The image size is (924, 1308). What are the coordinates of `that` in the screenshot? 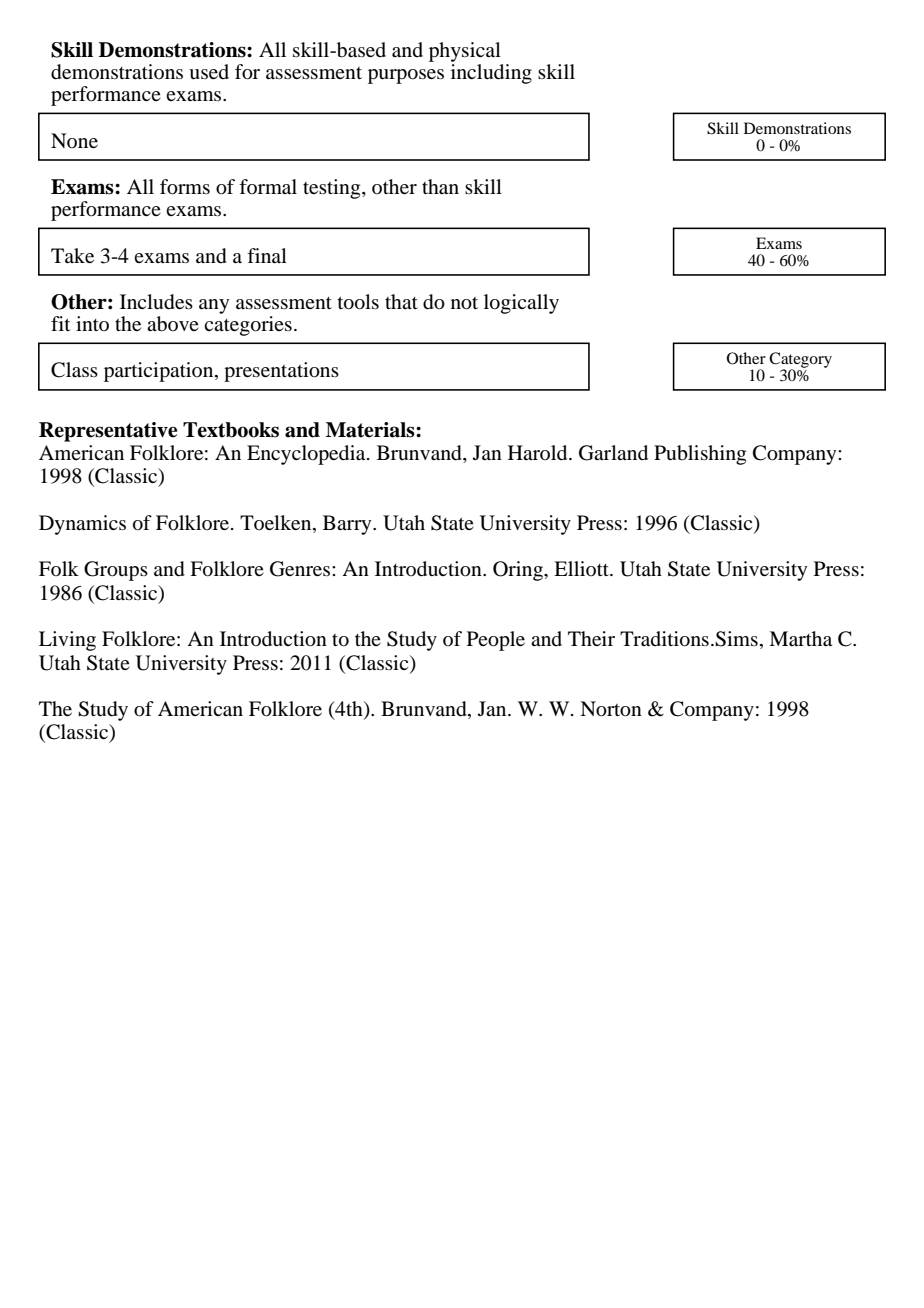 It's located at (401, 301).
